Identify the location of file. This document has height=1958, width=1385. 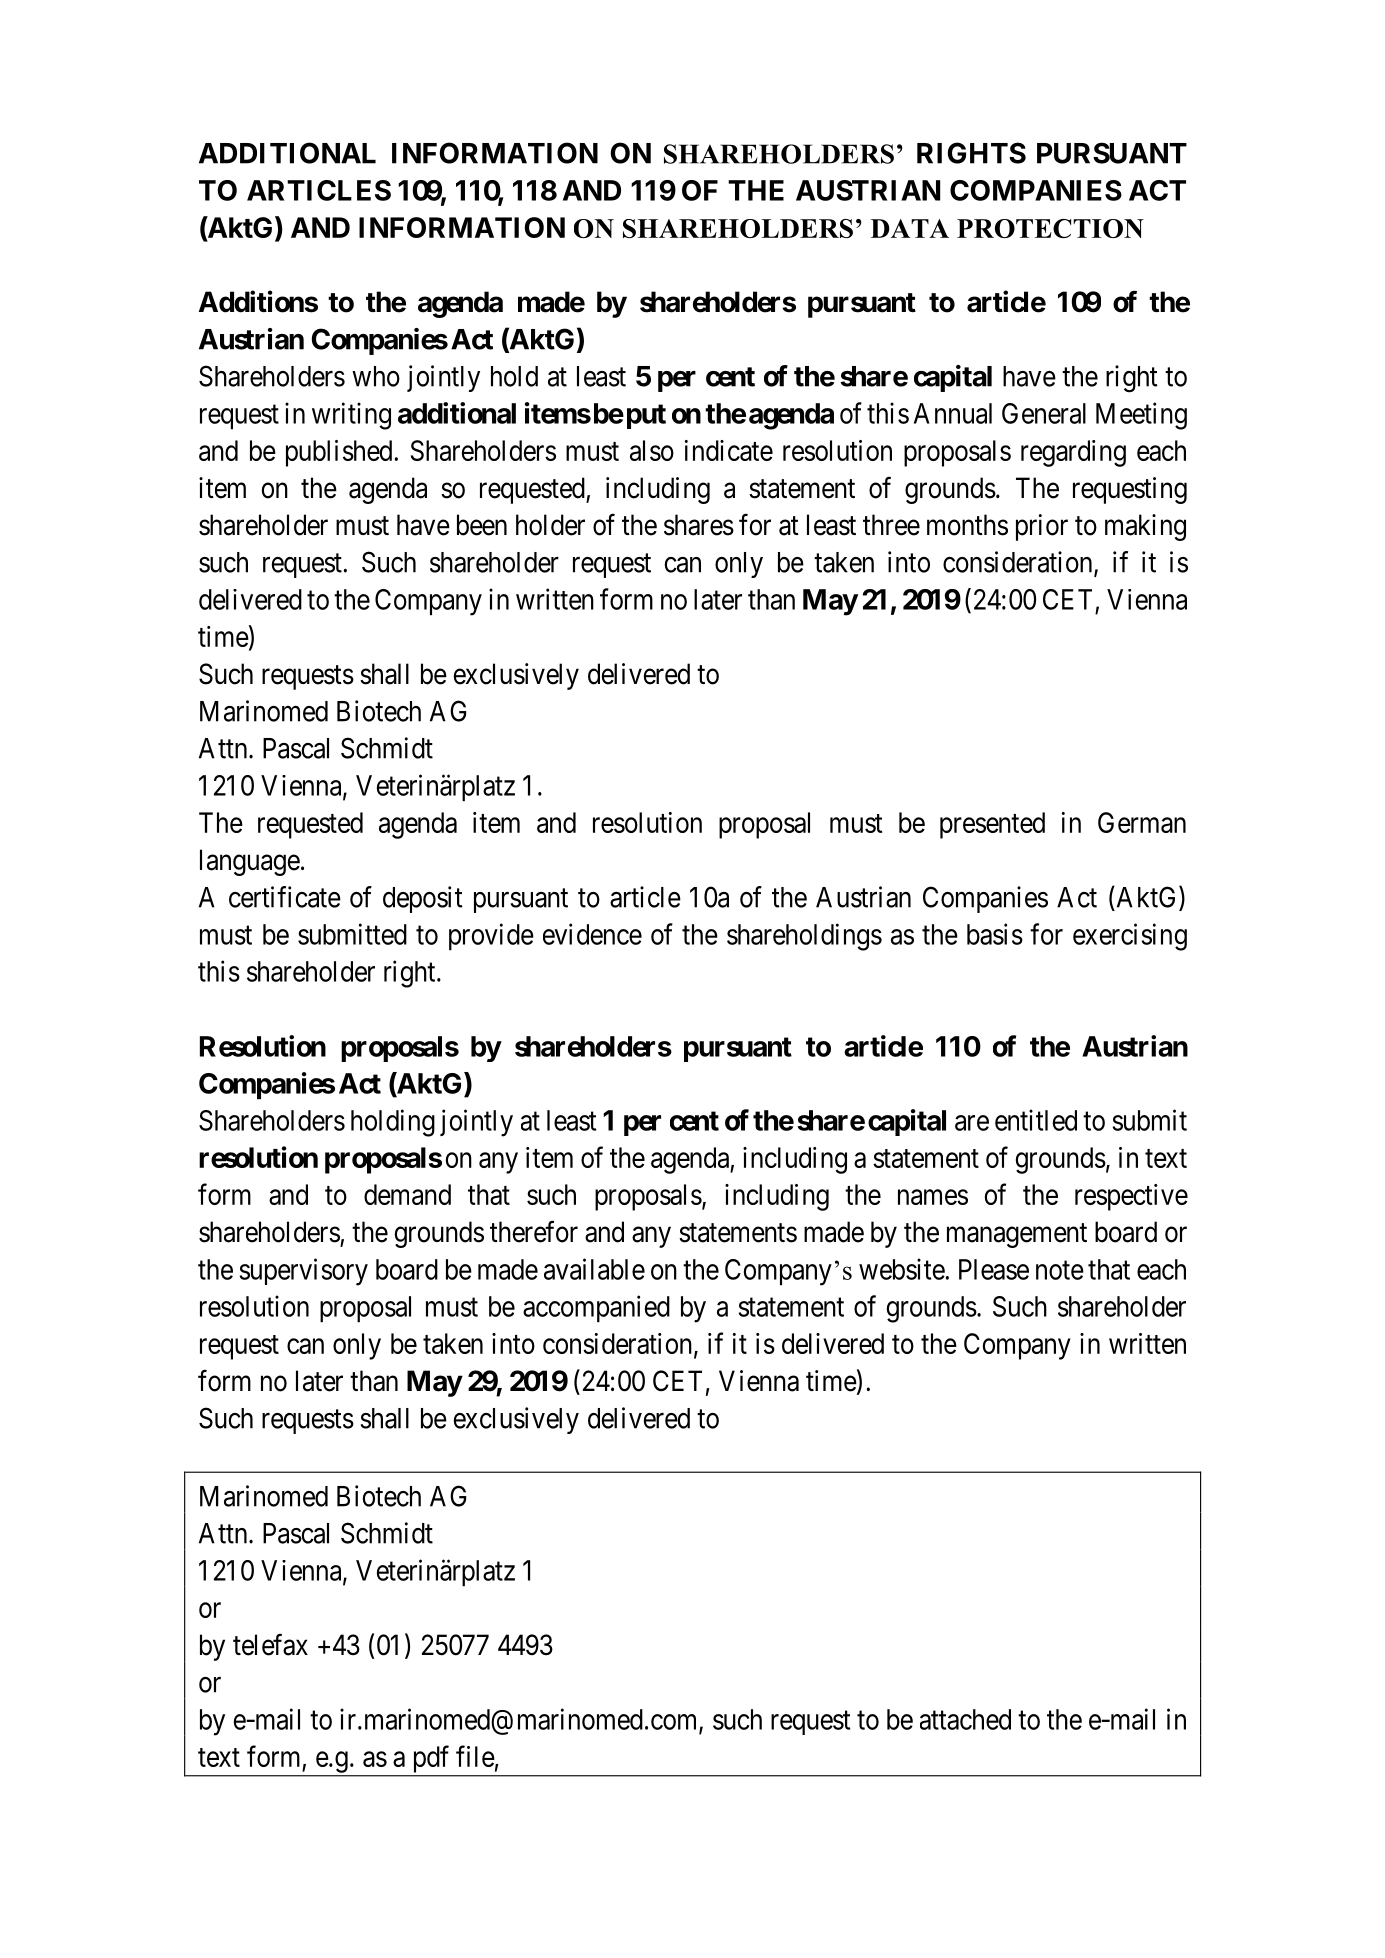
(475, 1756).
